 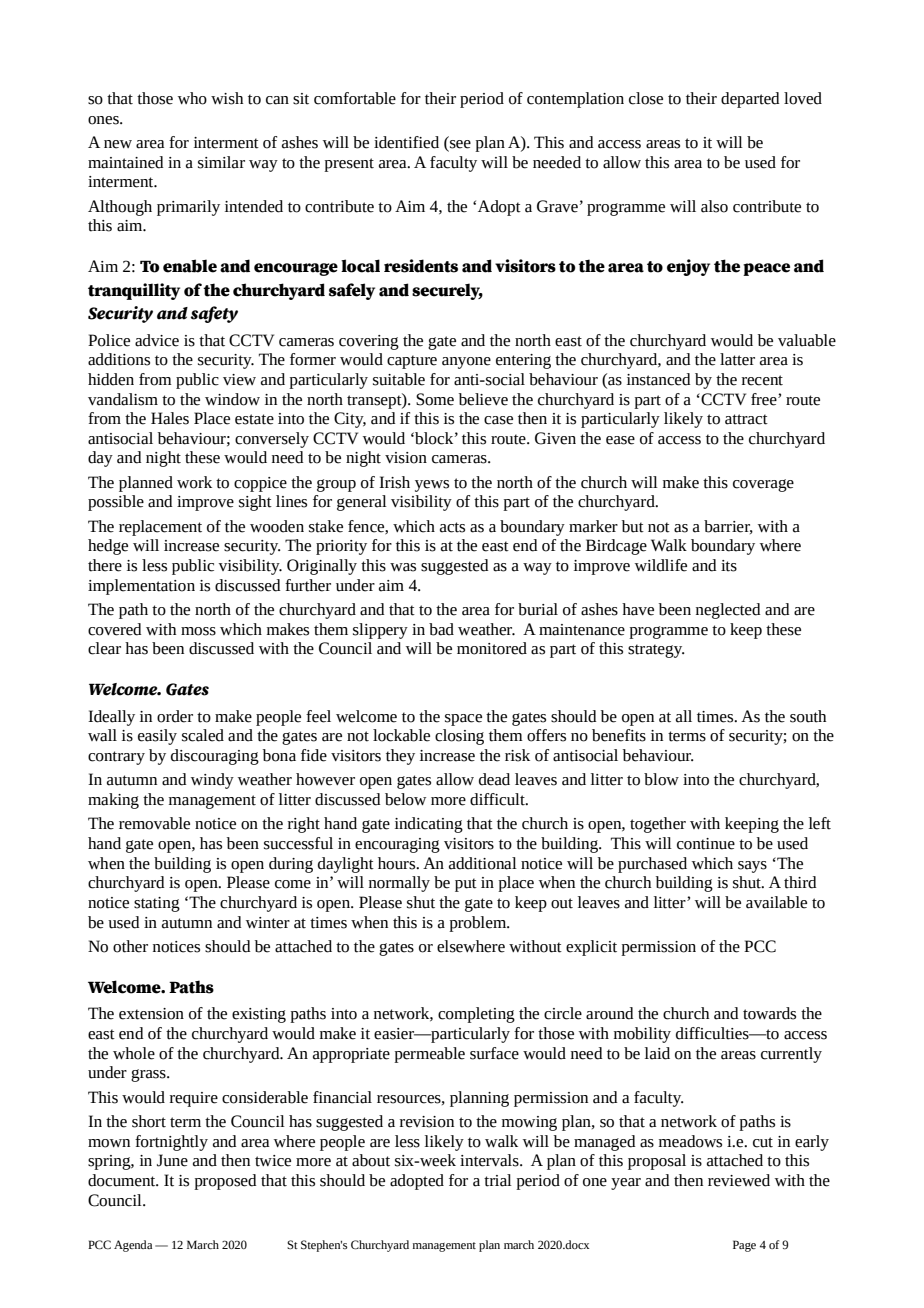 What do you see at coordinates (141, 587) in the document?
I see `implementation` at bounding box center [141, 587].
